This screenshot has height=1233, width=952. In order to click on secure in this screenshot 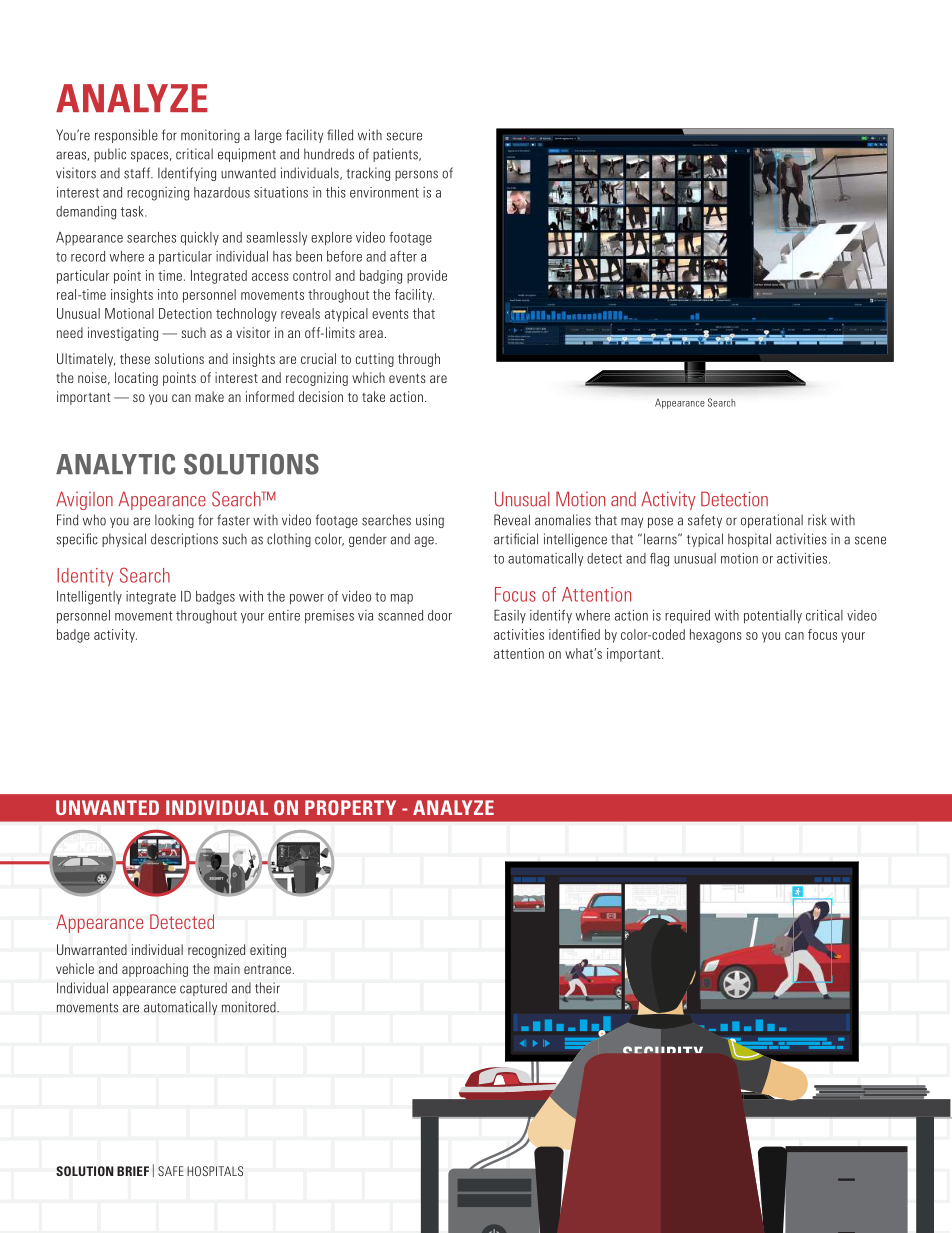, I will do `click(404, 136)`.
